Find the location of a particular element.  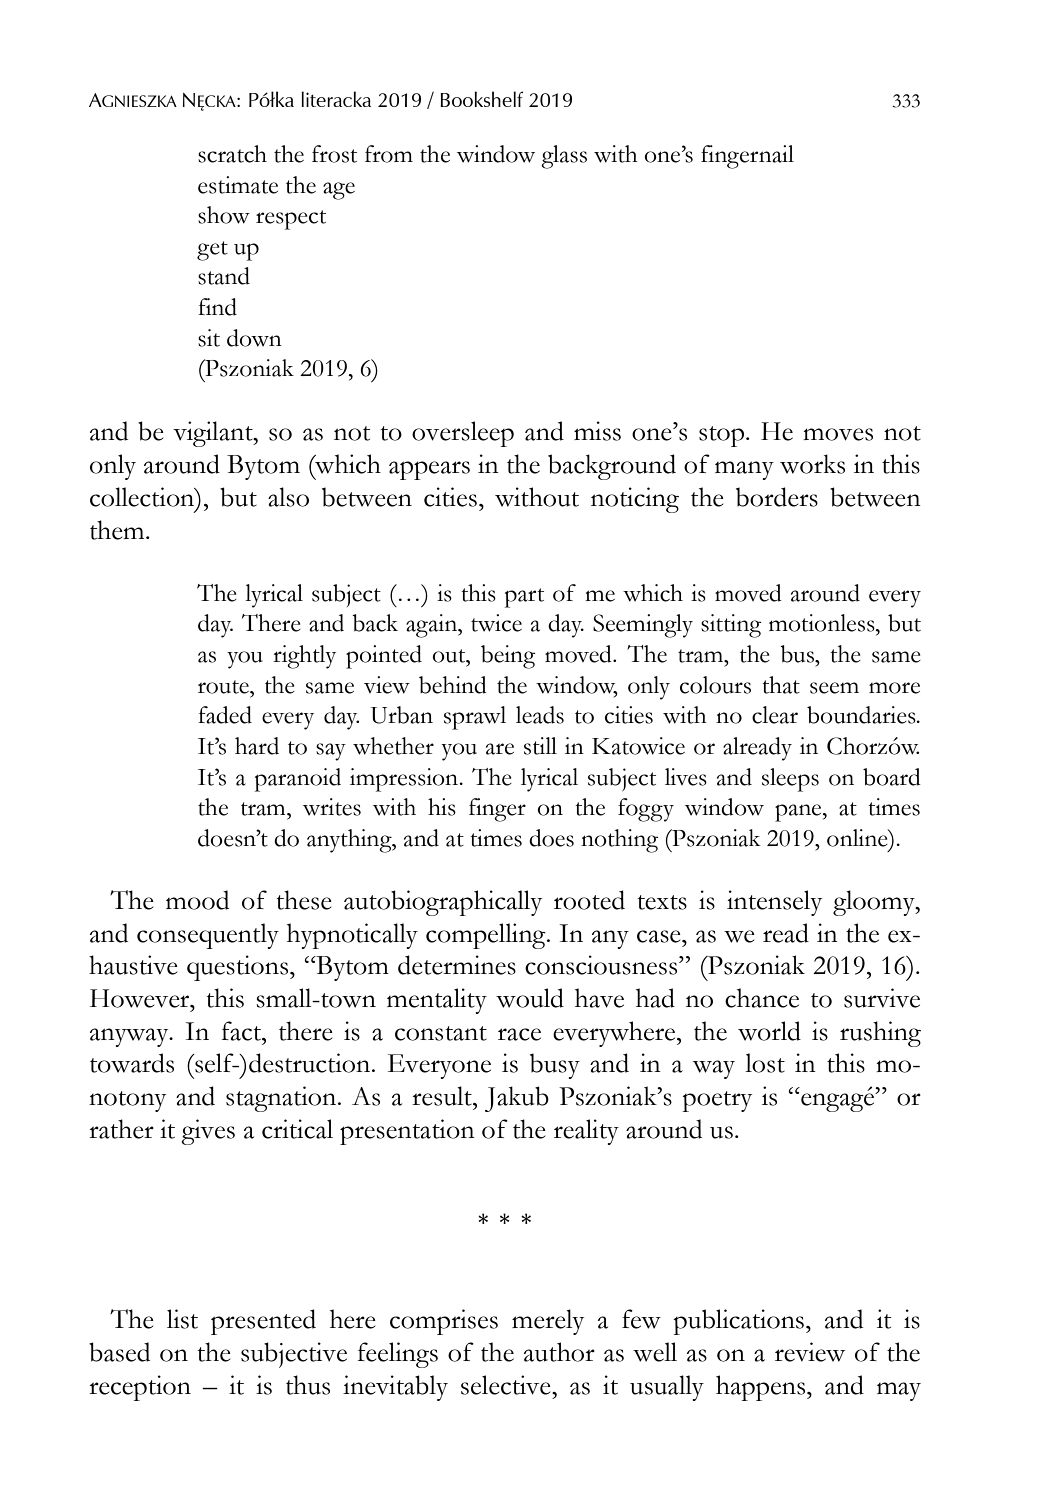

Bookshelf is located at coordinates (481, 99).
